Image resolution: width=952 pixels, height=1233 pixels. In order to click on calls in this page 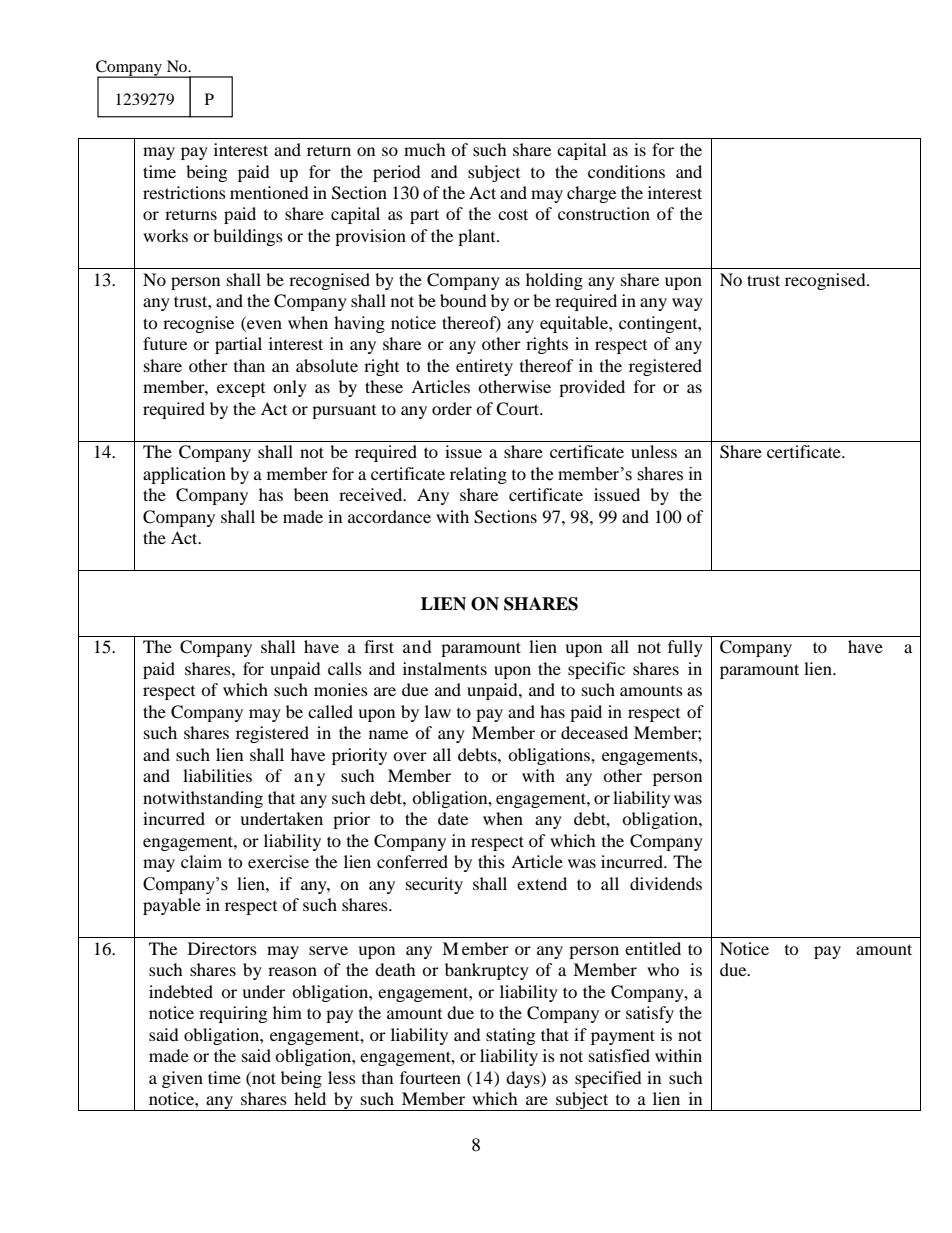, I will do `click(345, 668)`.
